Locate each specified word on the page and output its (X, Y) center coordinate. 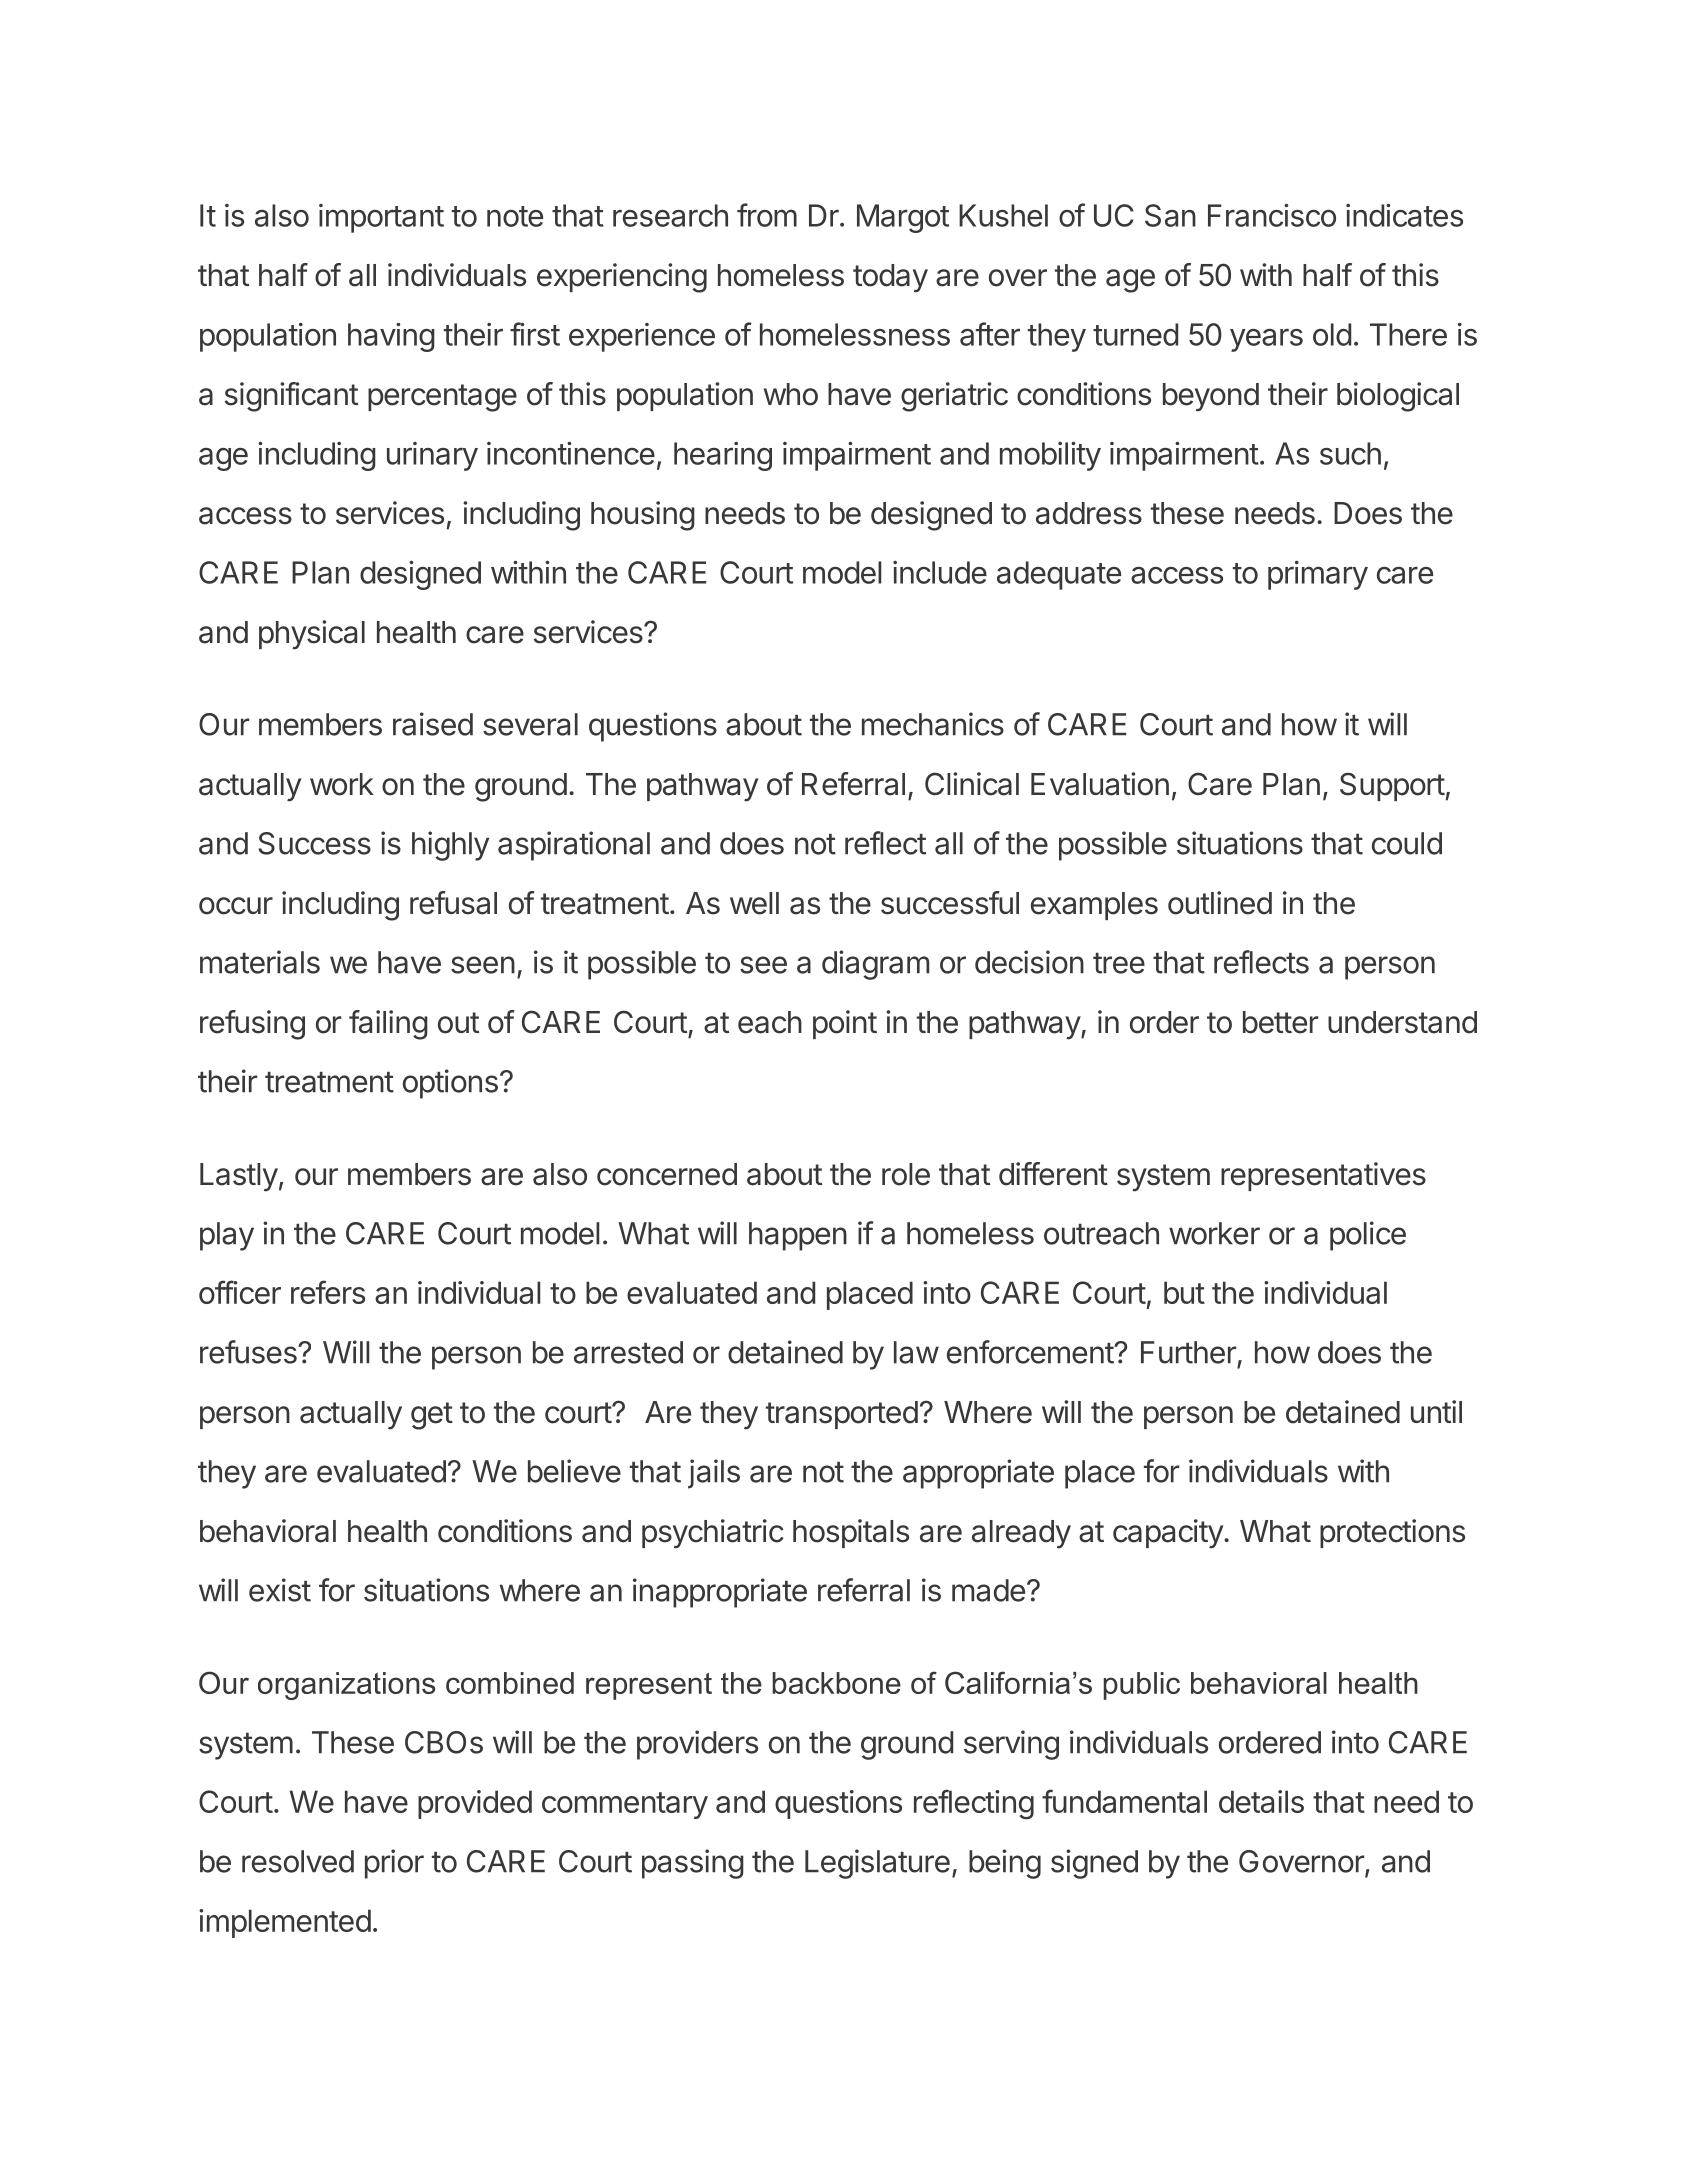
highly (450, 846)
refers (328, 1292)
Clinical (972, 784)
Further (1188, 1352)
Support (1392, 786)
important (381, 218)
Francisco (1272, 215)
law (916, 1352)
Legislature (877, 1864)
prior (394, 1864)
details (1261, 1801)
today (890, 278)
